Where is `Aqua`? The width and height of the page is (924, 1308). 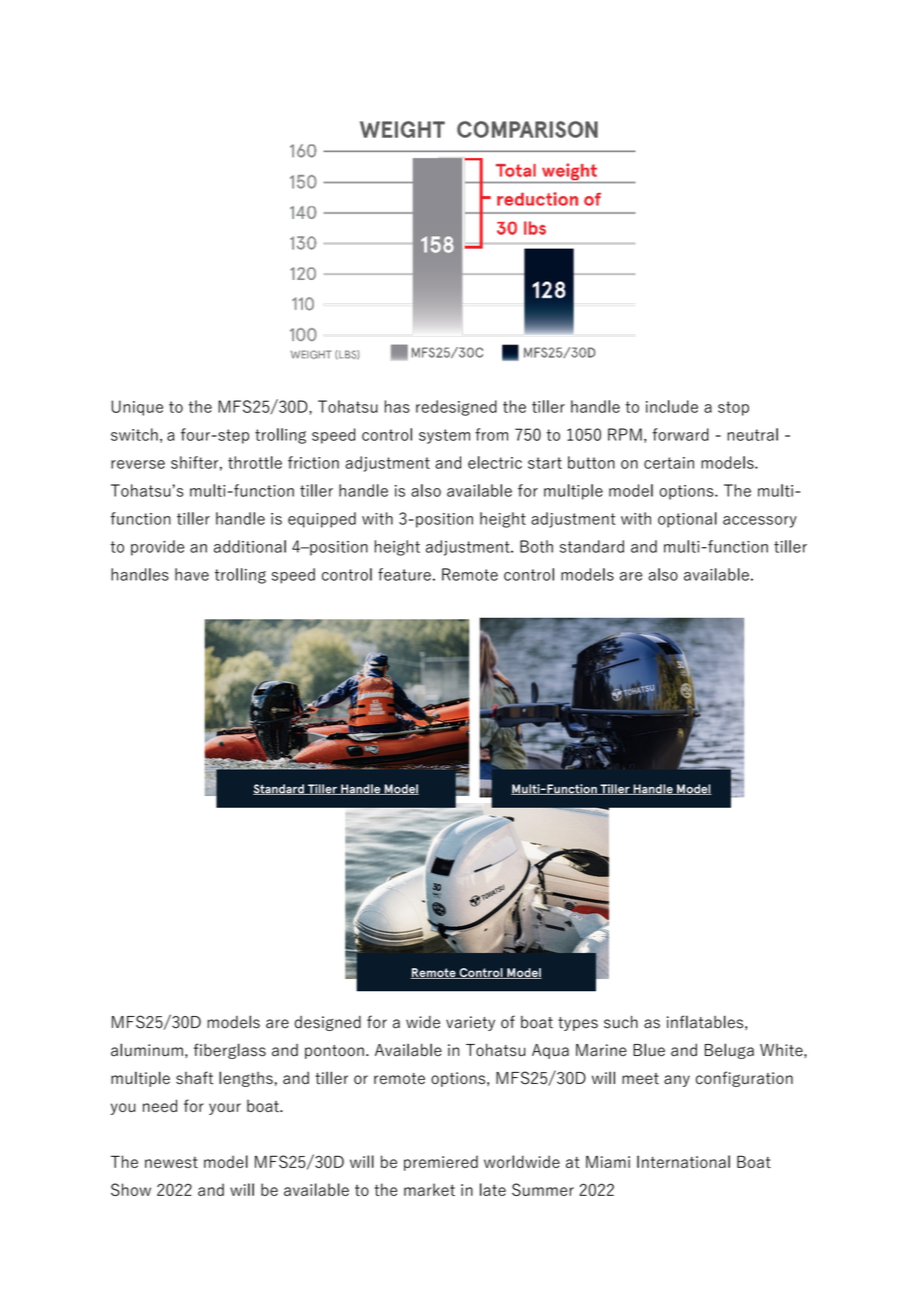 Aqua is located at coordinates (550, 1051).
